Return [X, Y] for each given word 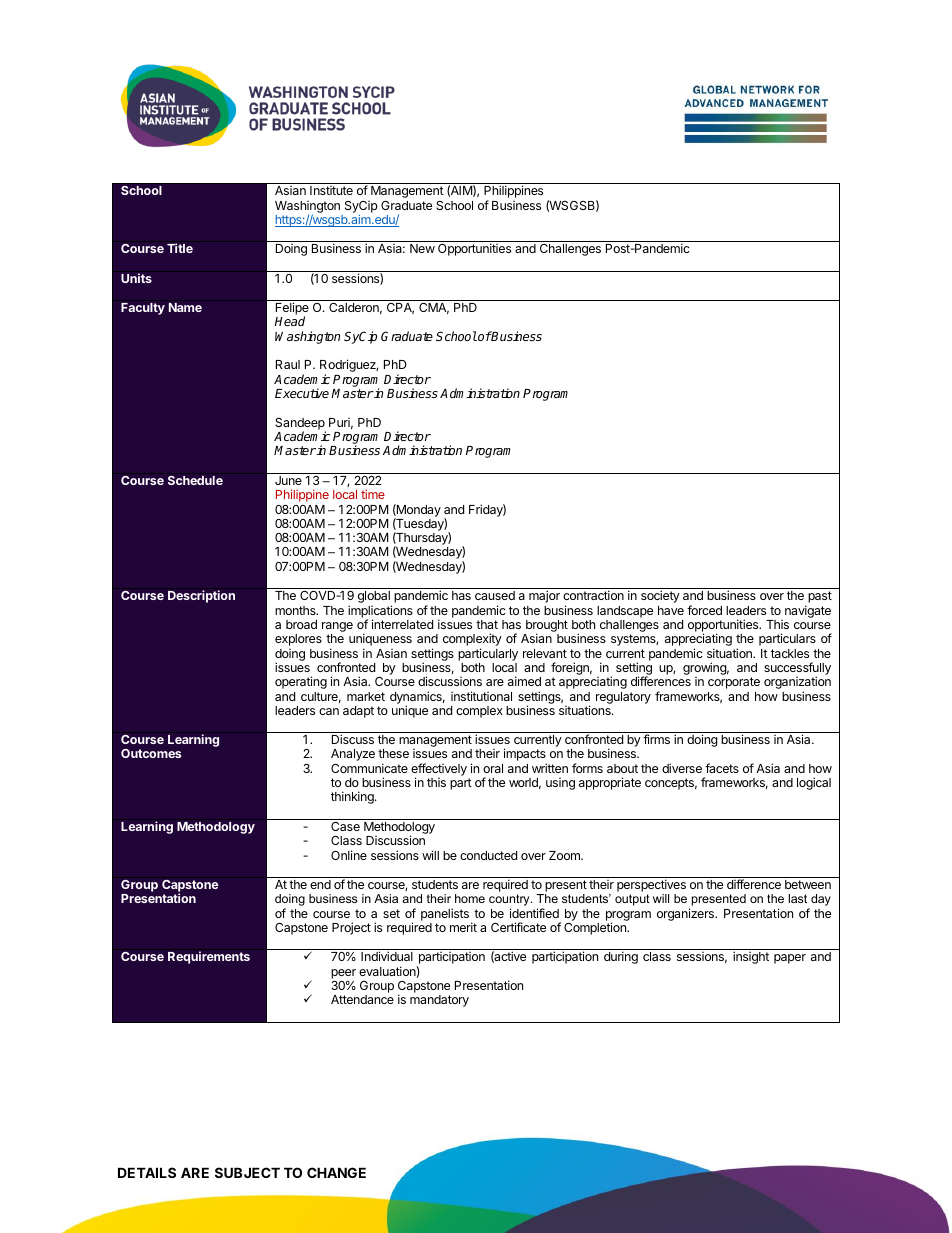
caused [495, 595]
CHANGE [336, 1172]
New [422, 248]
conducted [488, 855]
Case [345, 826]
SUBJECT [247, 1172]
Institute [331, 190]
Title [180, 248]
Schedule [195, 480]
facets [722, 768]
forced [704, 610]
